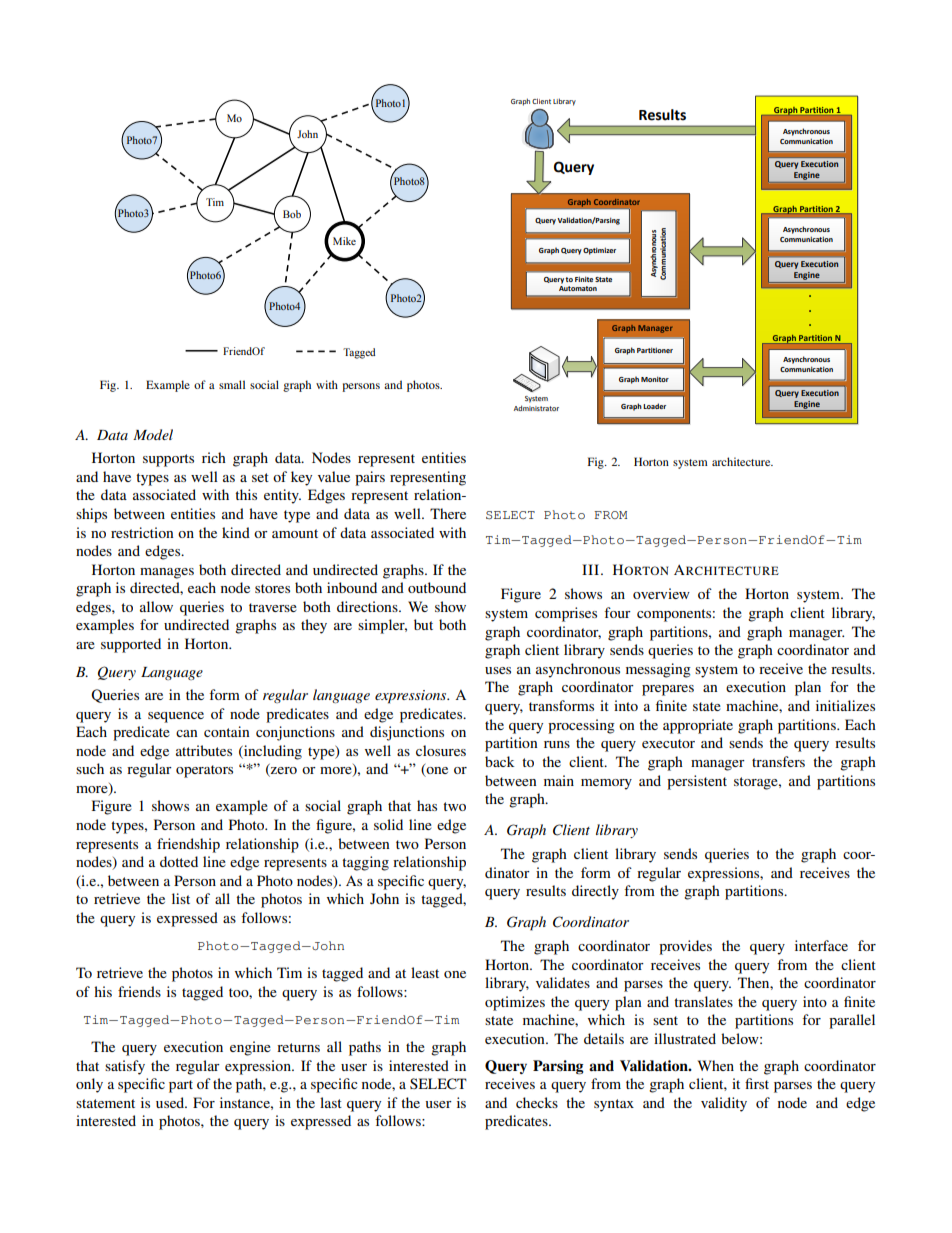 Image resolution: width=952 pixels, height=1233 pixels. Describe the element at coordinates (658, 670) in the image. I see `messaging` at that location.
